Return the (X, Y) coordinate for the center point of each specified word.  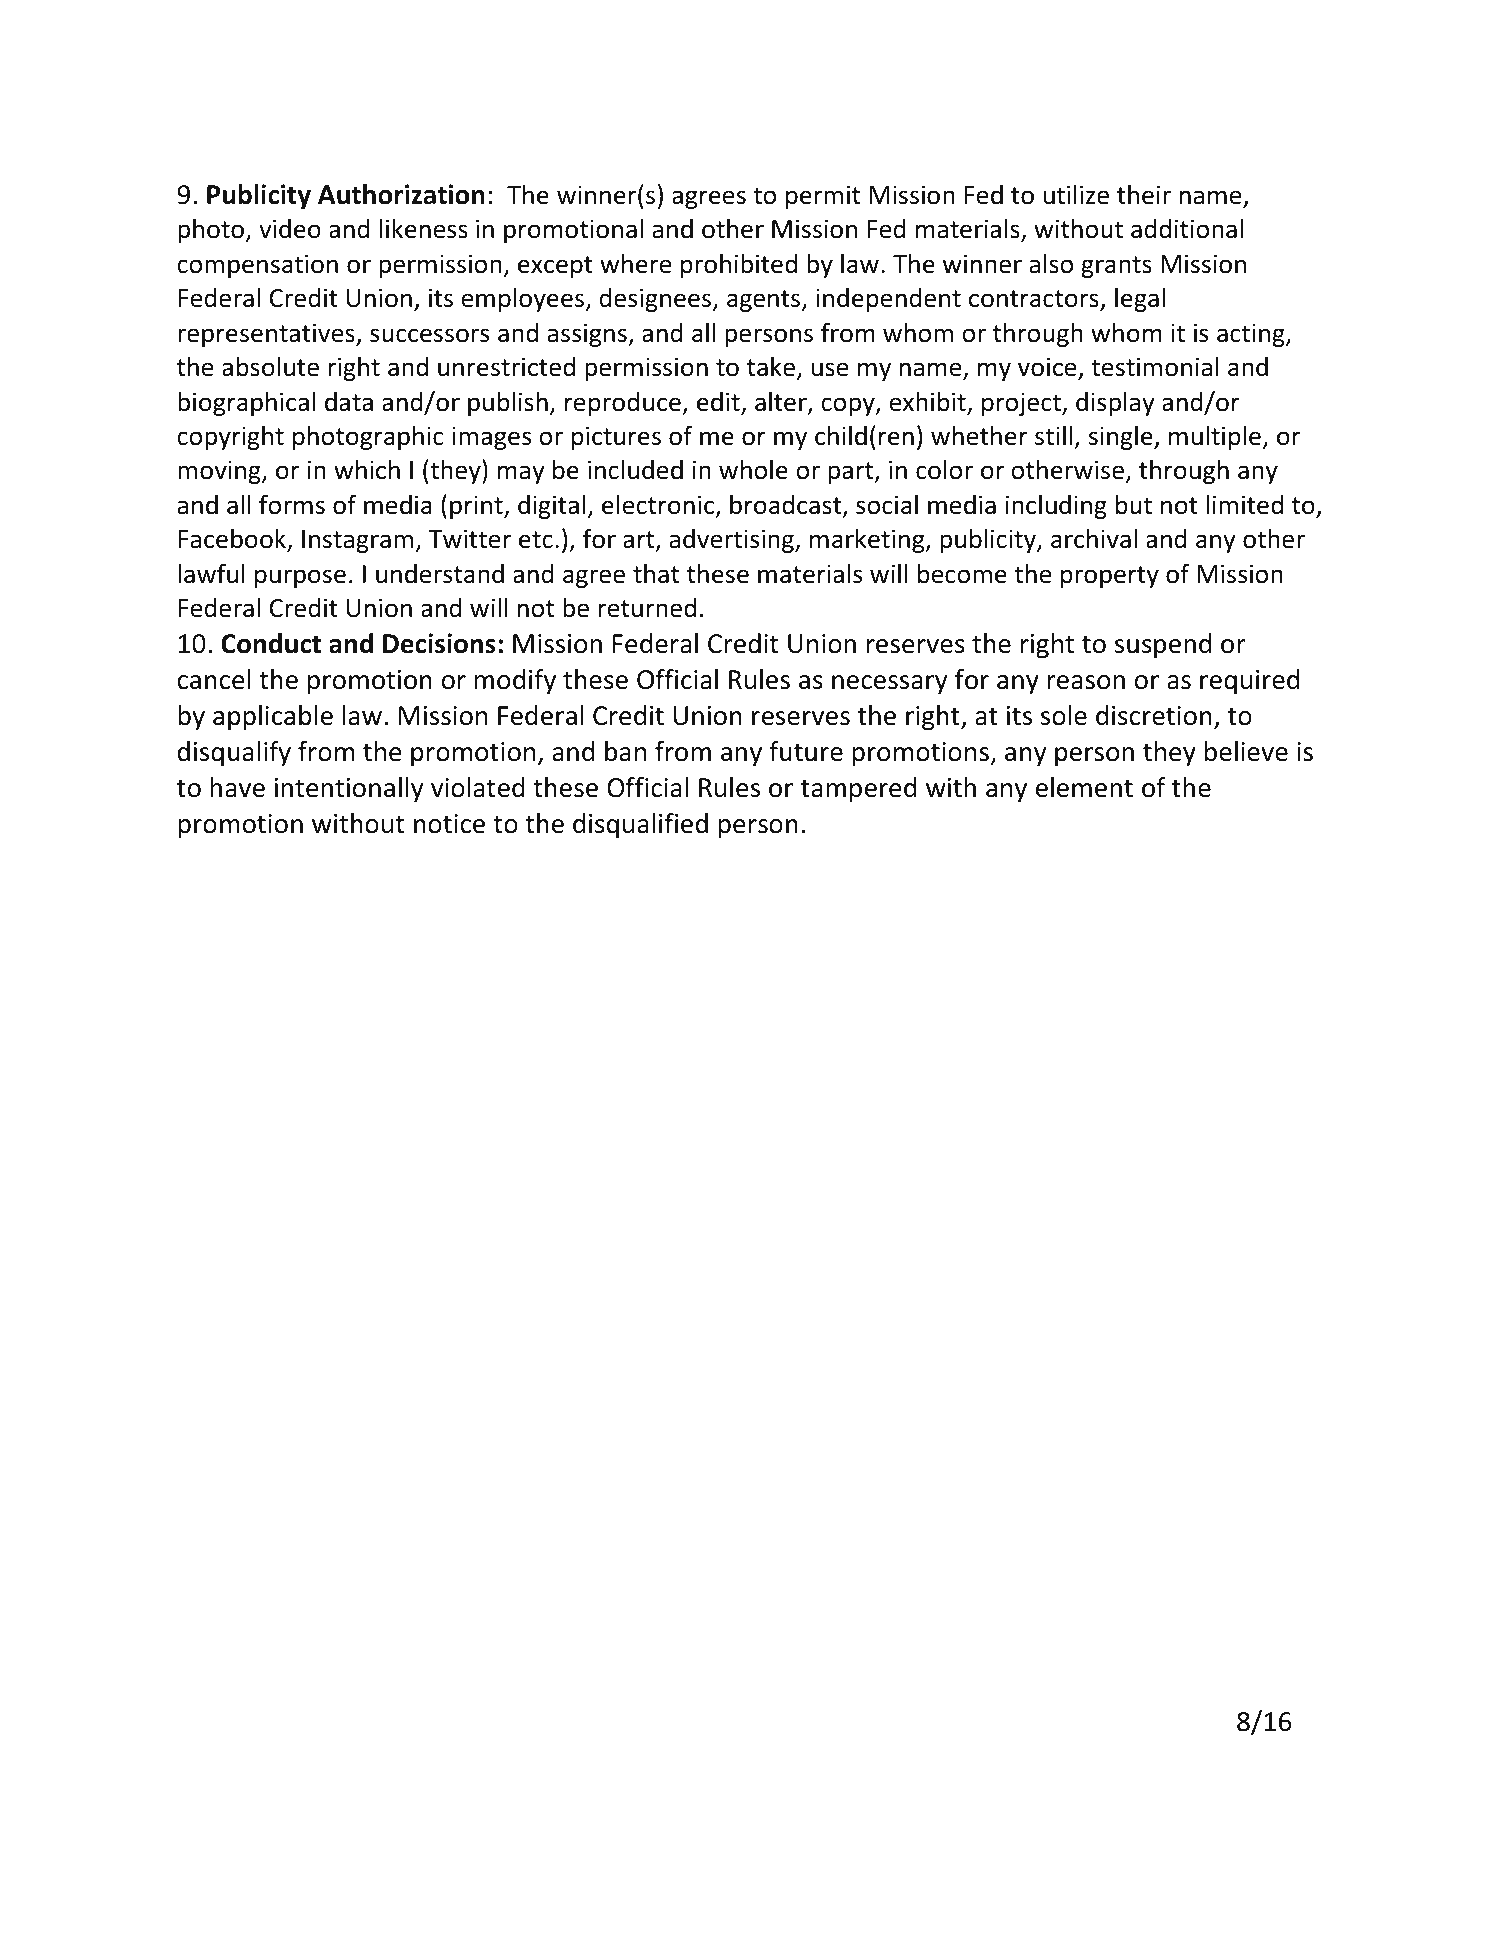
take (771, 366)
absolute (270, 367)
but (1134, 505)
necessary (889, 685)
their (1144, 194)
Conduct (271, 643)
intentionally (349, 790)
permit (823, 197)
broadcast (787, 505)
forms (292, 504)
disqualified (640, 826)
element (1084, 787)
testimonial (1155, 366)
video (290, 229)
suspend (1163, 646)
